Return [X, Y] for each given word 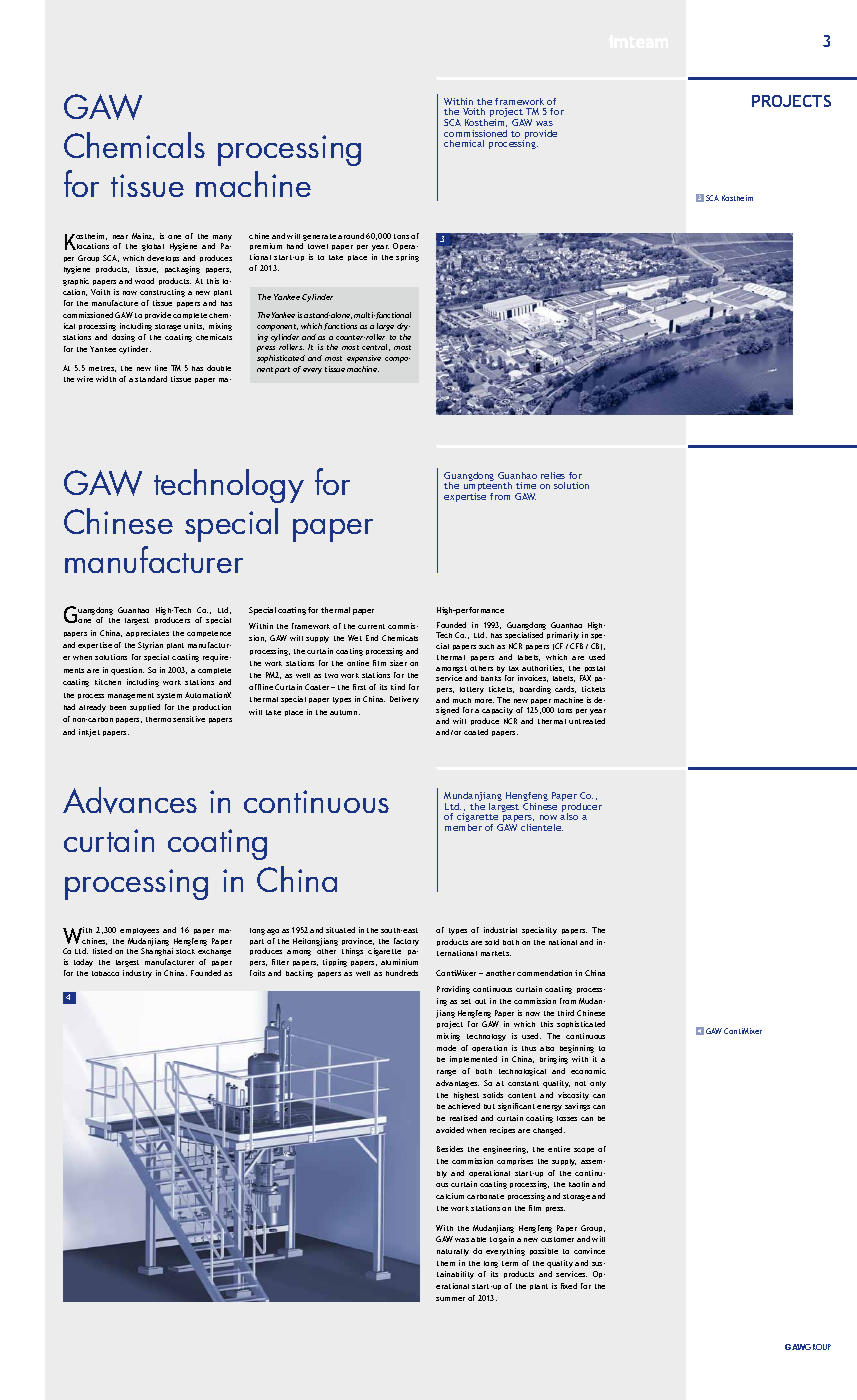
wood [144, 281]
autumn [345, 712]
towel [318, 246]
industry [137, 974]
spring [407, 258]
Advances [130, 800]
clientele [542, 827]
